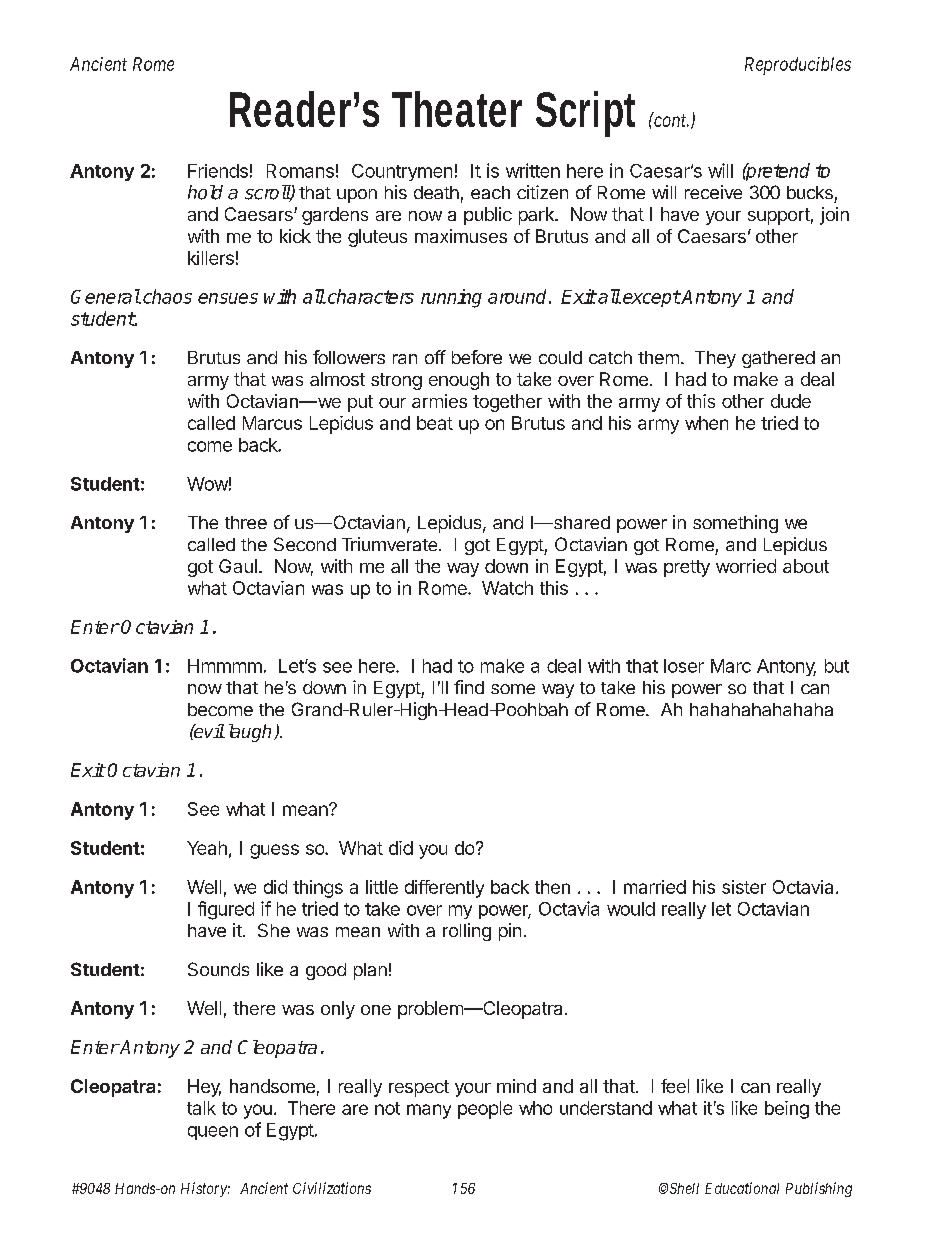  I want to click on three, so click(246, 522).
